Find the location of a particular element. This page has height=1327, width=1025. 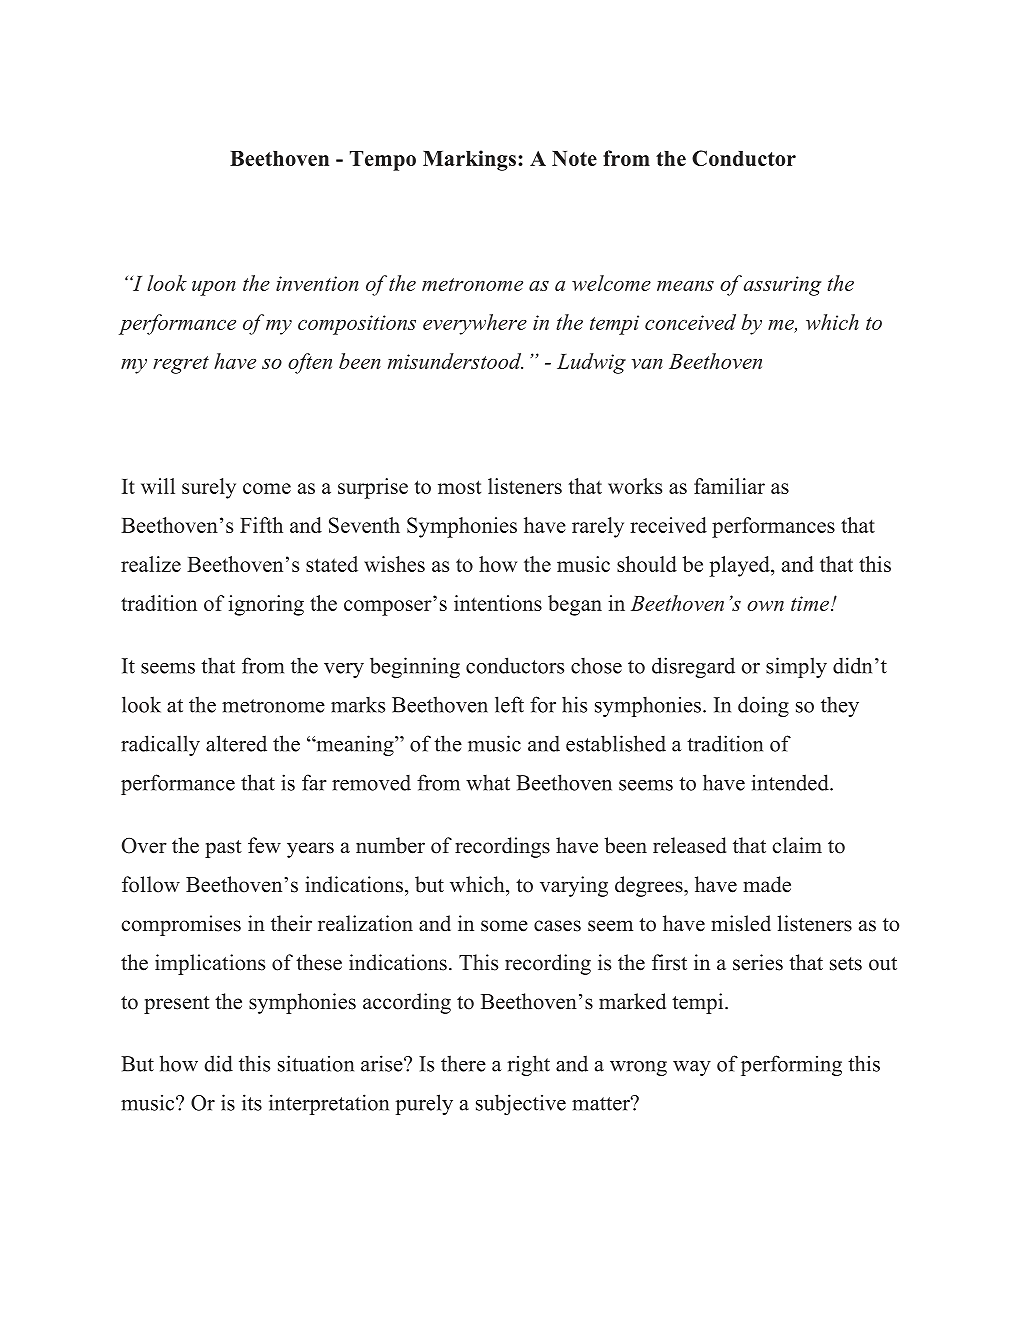

intended is located at coordinates (791, 782).
